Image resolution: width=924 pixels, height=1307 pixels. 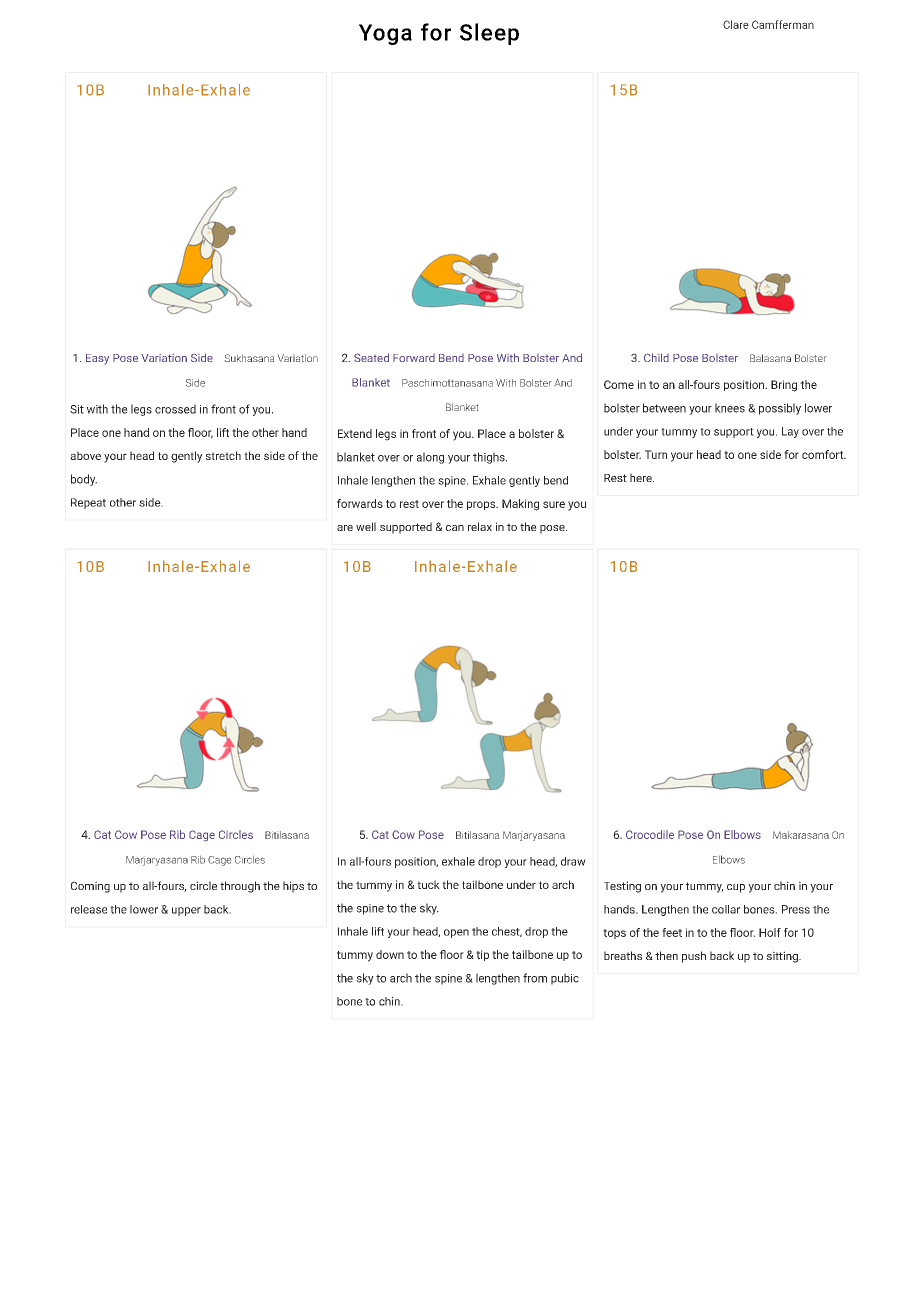 I want to click on Bring, so click(x=784, y=386).
